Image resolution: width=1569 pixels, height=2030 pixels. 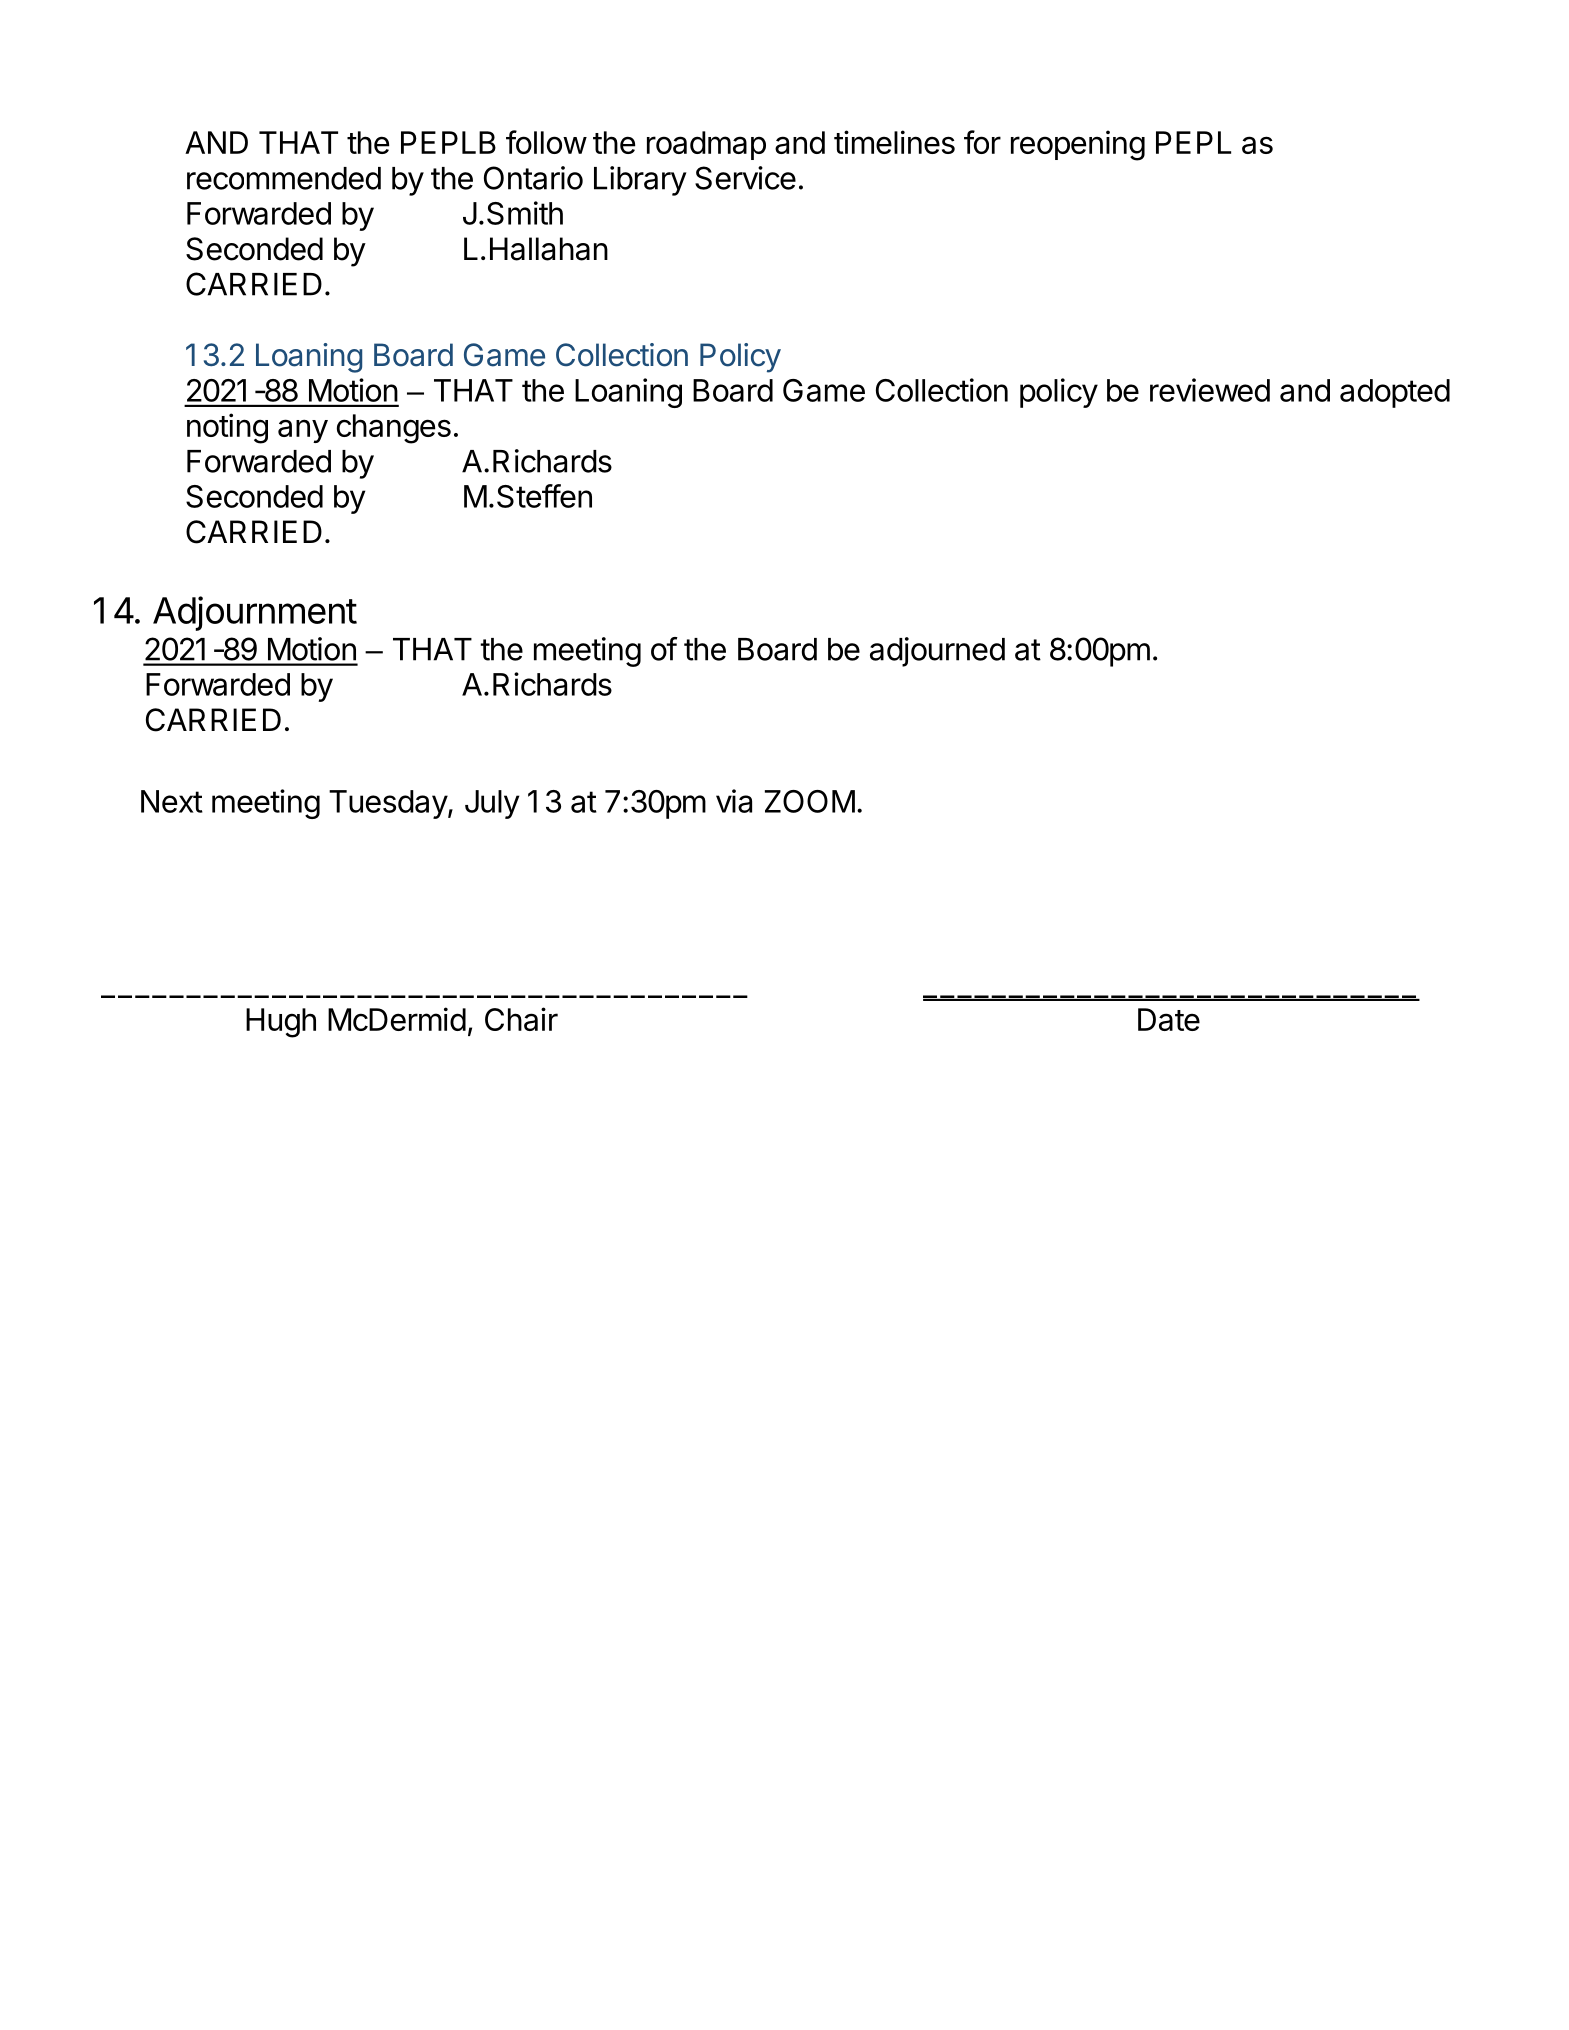 What do you see at coordinates (734, 801) in the screenshot?
I see `via` at bounding box center [734, 801].
